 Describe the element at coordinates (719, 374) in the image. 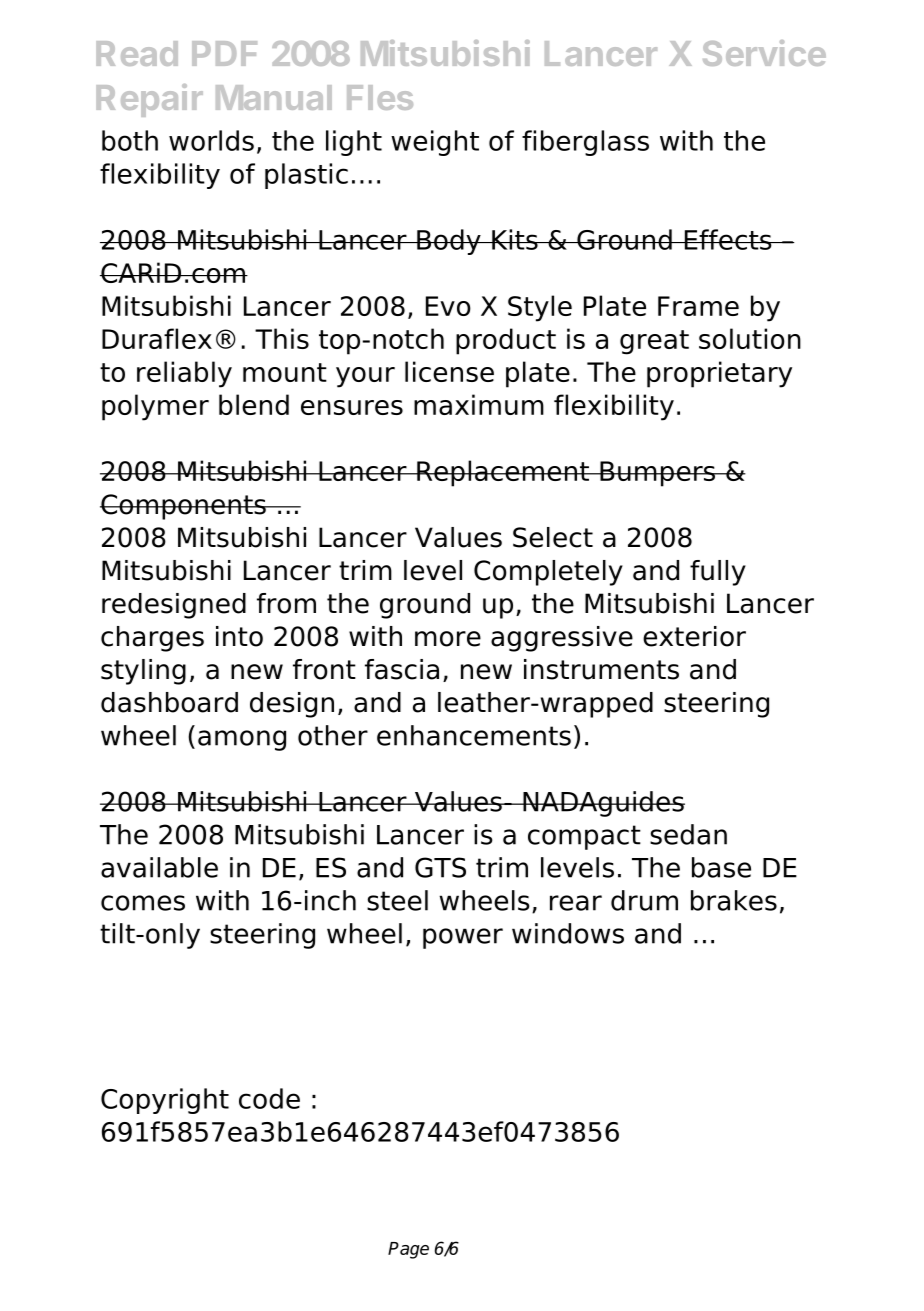

I see `proprietary` at that location.
